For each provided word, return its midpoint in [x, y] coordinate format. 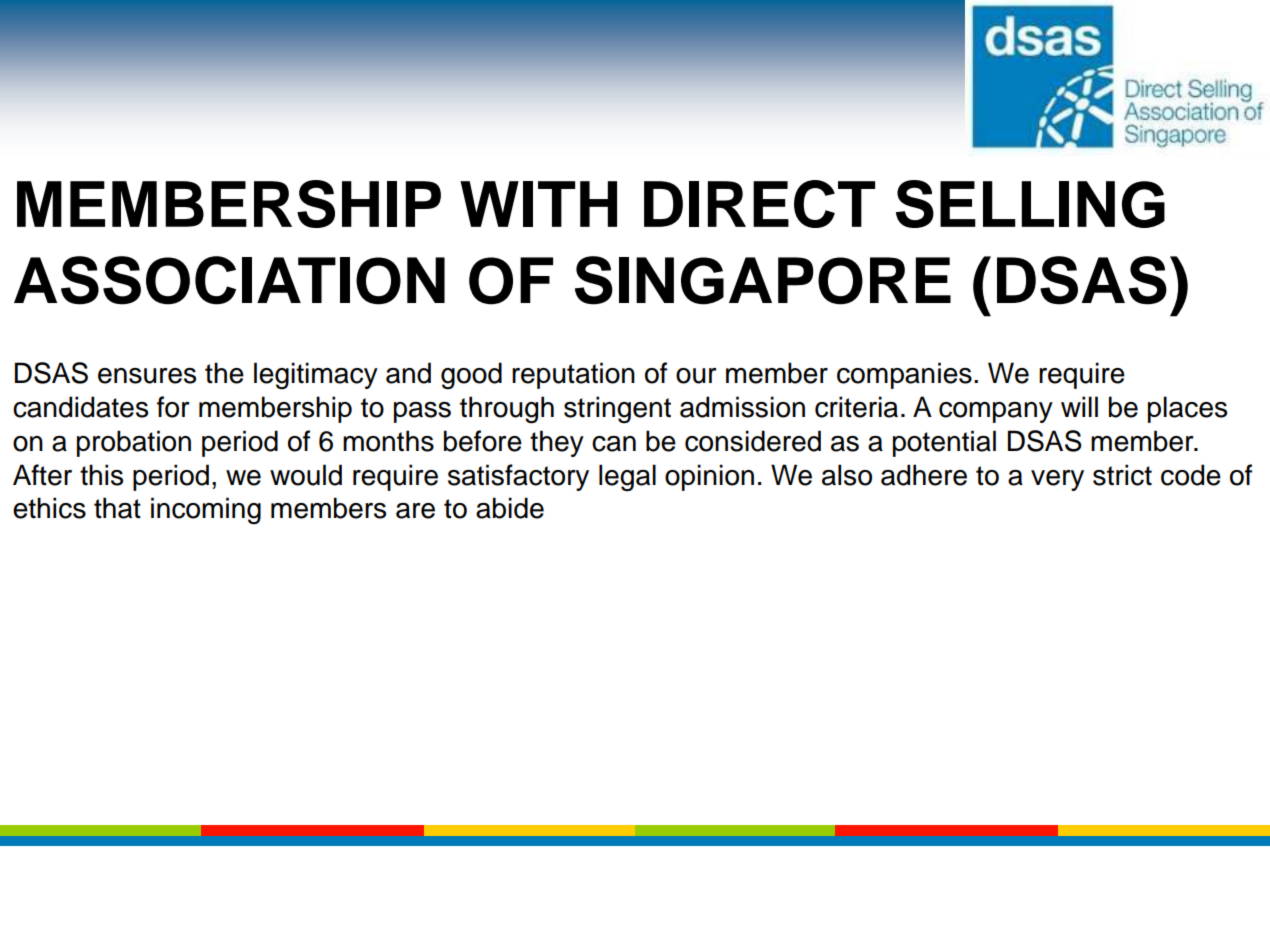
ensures [147, 376]
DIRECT [759, 204]
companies [904, 375]
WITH [538, 204]
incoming [206, 511]
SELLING [1030, 204]
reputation [573, 375]
